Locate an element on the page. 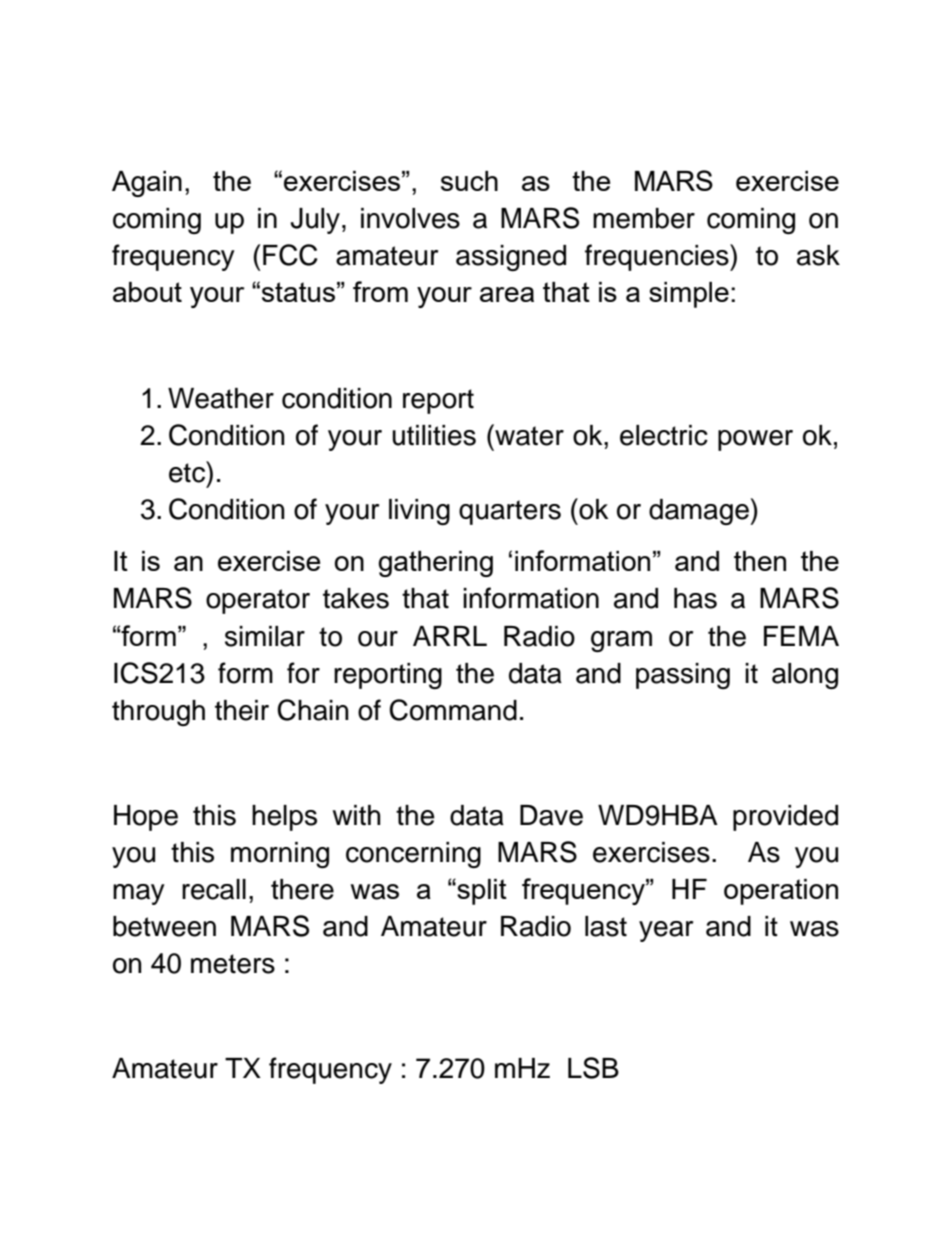  meters is located at coordinates (233, 964).
